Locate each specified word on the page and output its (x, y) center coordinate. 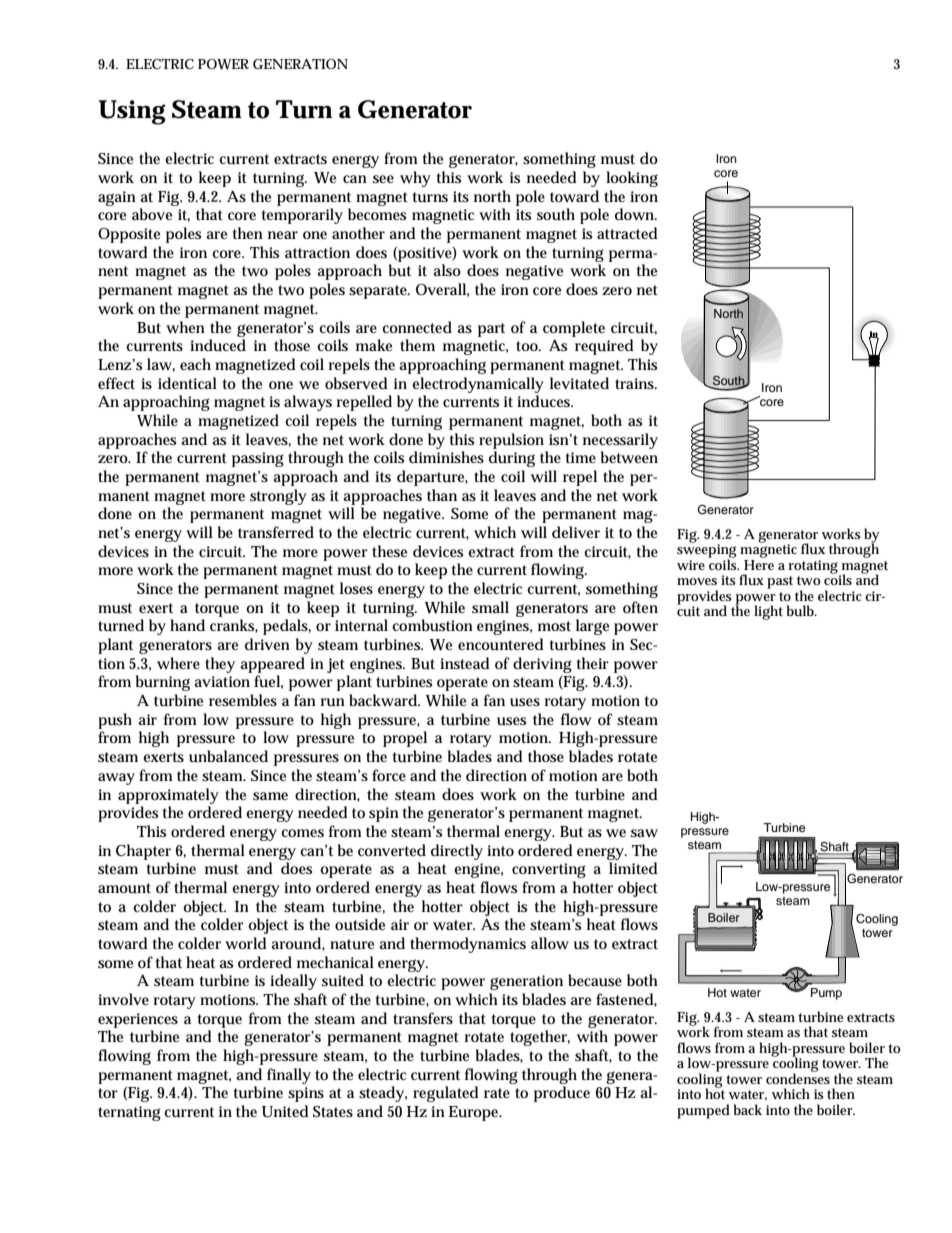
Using (132, 112)
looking (632, 179)
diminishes (446, 457)
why (415, 179)
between (629, 457)
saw (644, 833)
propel (405, 739)
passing (258, 459)
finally (289, 1076)
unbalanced (228, 756)
